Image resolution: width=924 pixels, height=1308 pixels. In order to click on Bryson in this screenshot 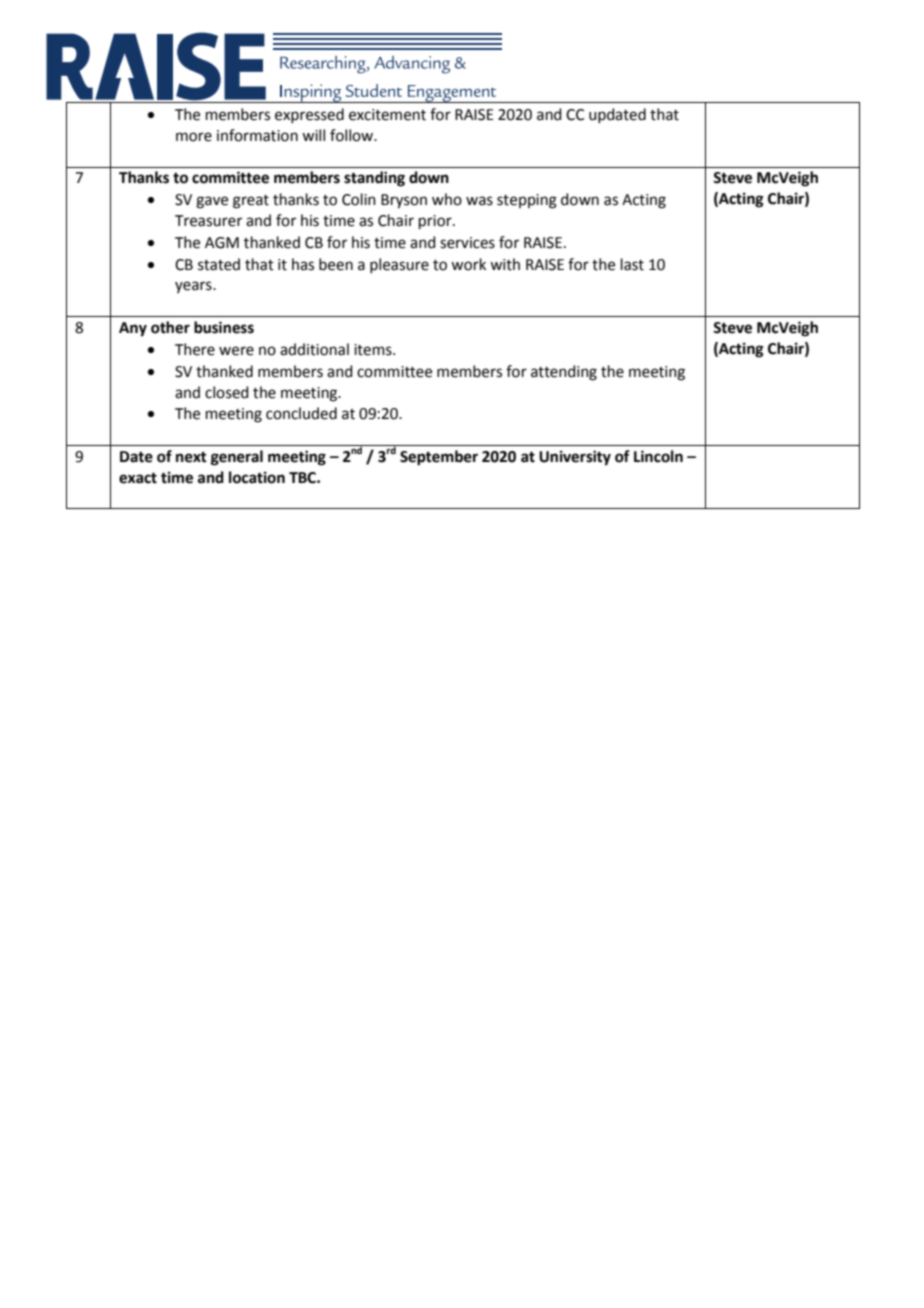, I will do `click(404, 201)`.
